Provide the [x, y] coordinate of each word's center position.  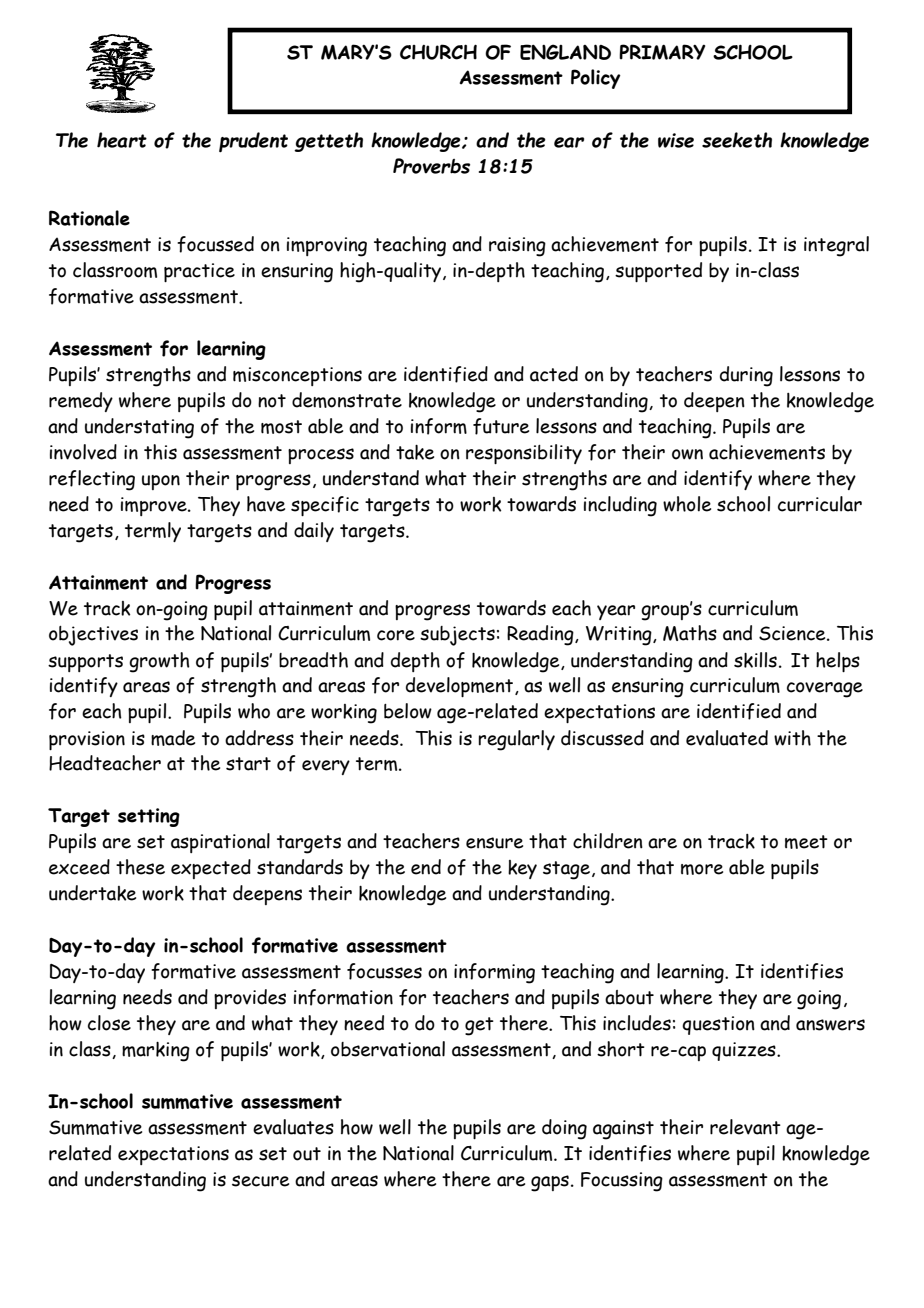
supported [658, 272]
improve [155, 506]
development [461, 687]
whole [687, 504]
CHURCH [438, 52]
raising [517, 247]
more [702, 869]
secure [260, 1181]
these [140, 867]
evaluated [727, 738]
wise [676, 140]
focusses [384, 971]
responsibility [524, 454]
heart [122, 140]
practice [199, 272]
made [173, 738]
